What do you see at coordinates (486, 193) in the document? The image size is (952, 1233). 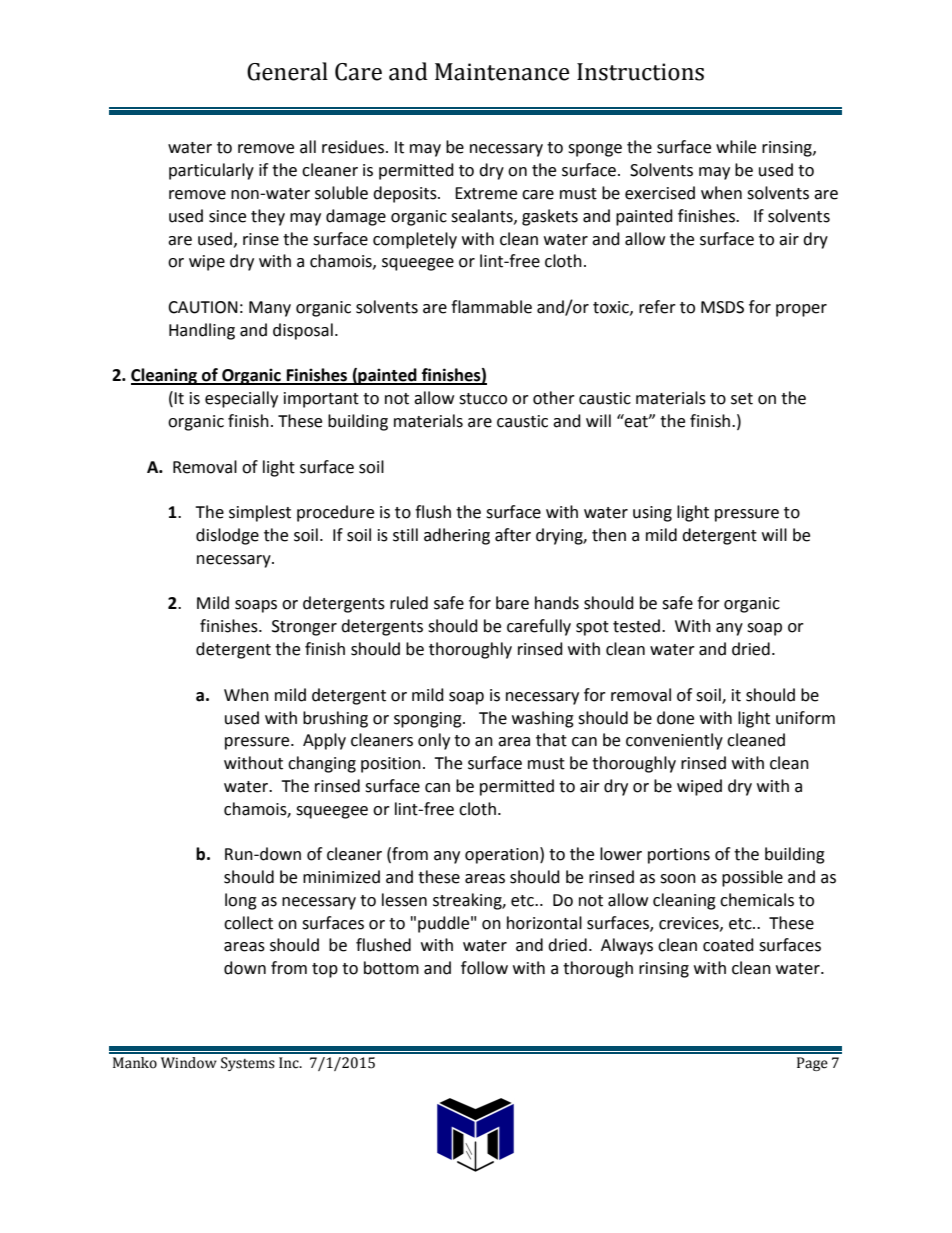 I see `Extreme` at bounding box center [486, 193].
